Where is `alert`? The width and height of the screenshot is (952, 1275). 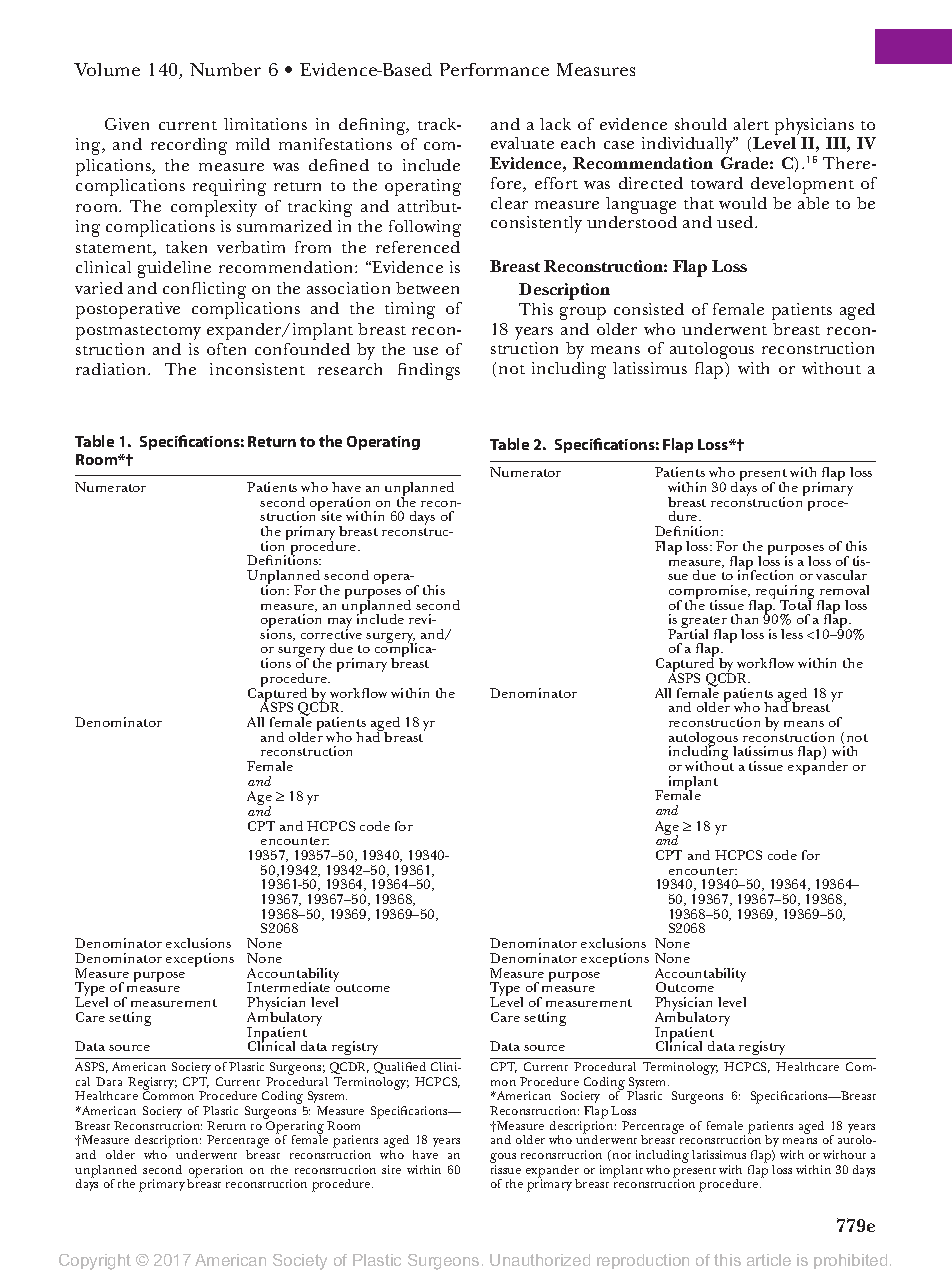
alert is located at coordinates (751, 124).
